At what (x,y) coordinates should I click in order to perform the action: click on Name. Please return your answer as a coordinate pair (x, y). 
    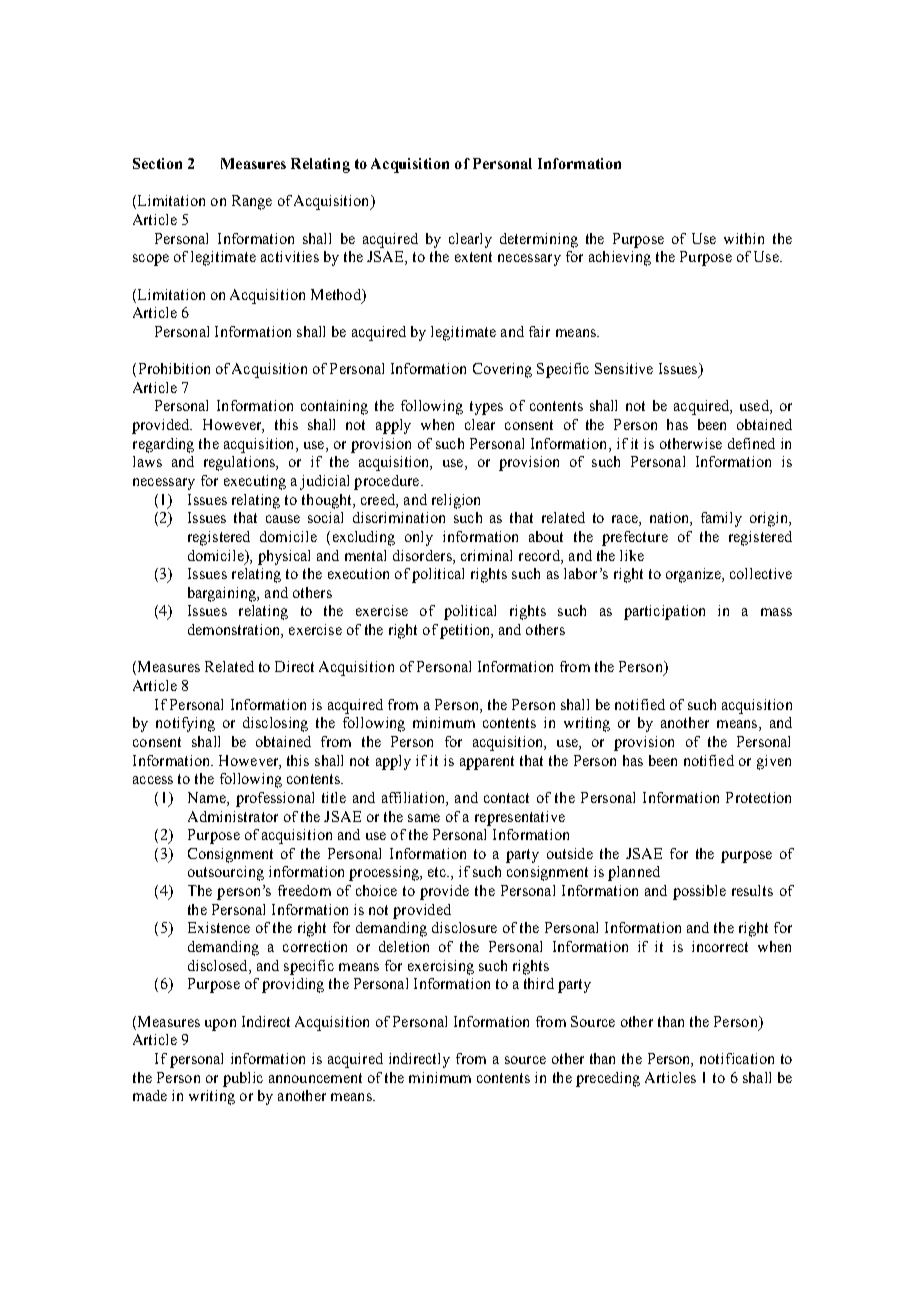
    Looking at the image, I should click on (208, 799).
